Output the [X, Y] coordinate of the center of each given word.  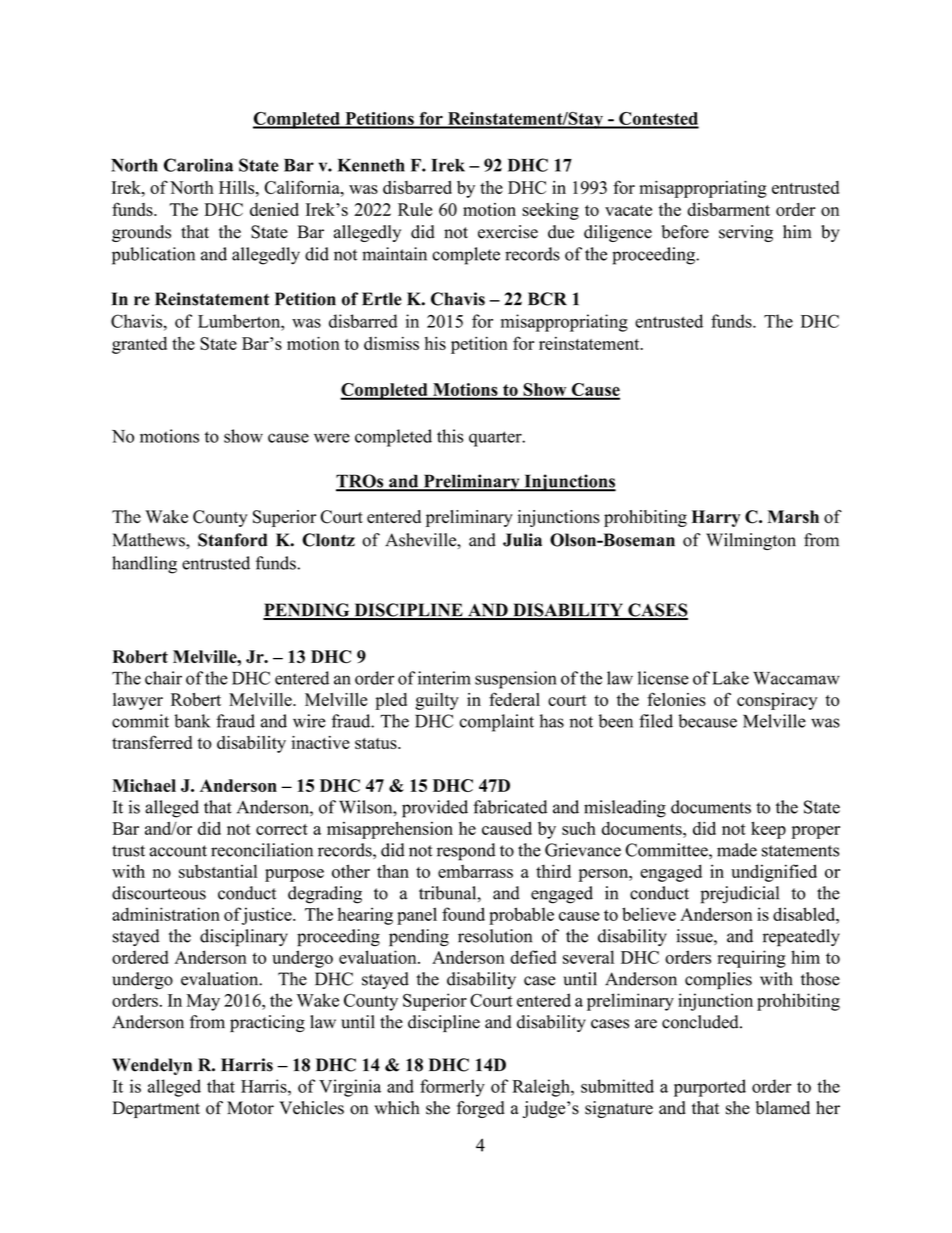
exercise [508, 232]
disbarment [728, 209]
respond [466, 852]
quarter [496, 439]
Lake [730, 678]
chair [163, 678]
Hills [238, 187]
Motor [250, 1108]
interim [444, 678]
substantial [218, 871]
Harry [716, 518]
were [332, 438]
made [737, 850]
